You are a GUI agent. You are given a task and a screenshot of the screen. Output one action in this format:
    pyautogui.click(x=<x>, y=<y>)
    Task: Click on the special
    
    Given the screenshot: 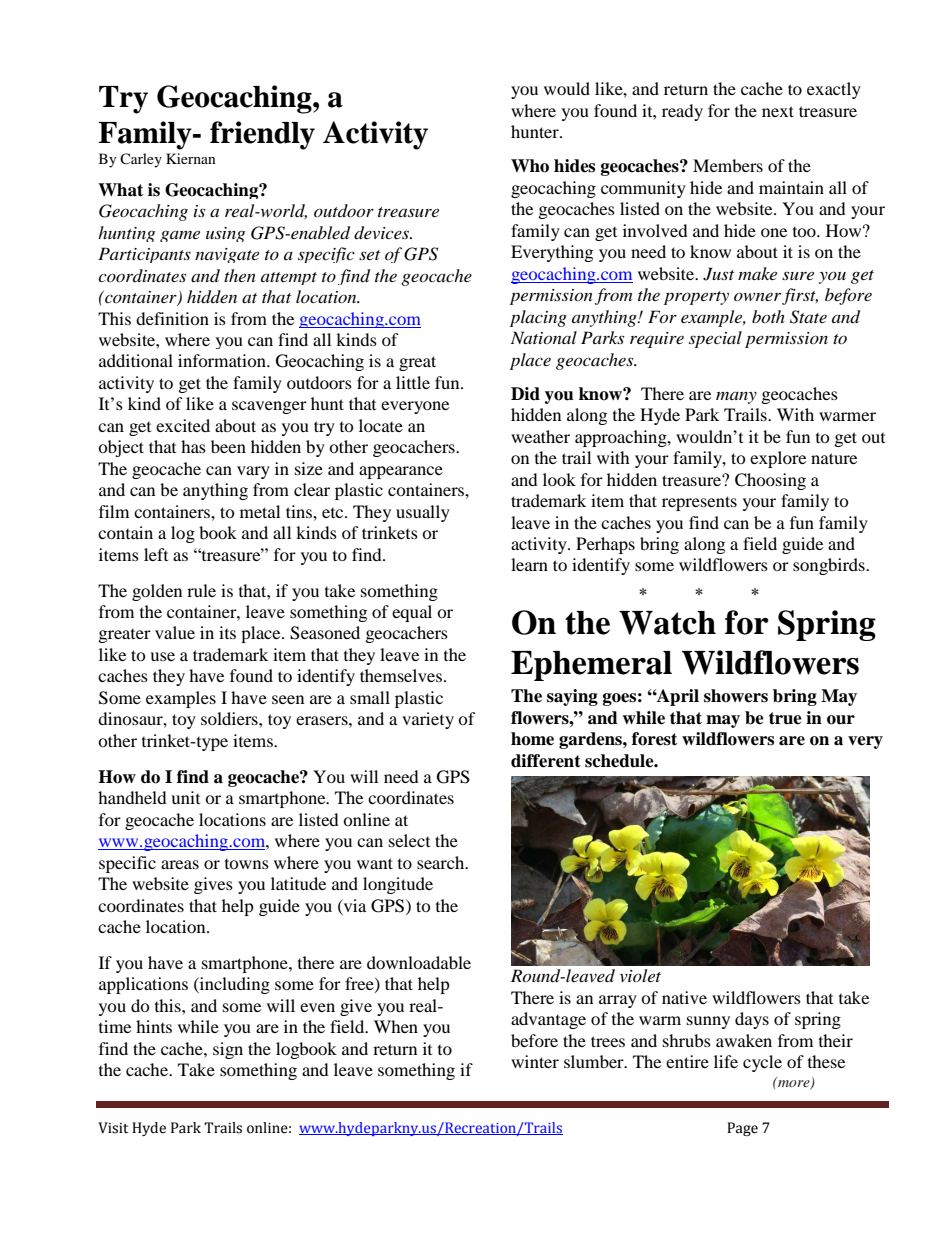 What is the action you would take?
    pyautogui.click(x=715, y=339)
